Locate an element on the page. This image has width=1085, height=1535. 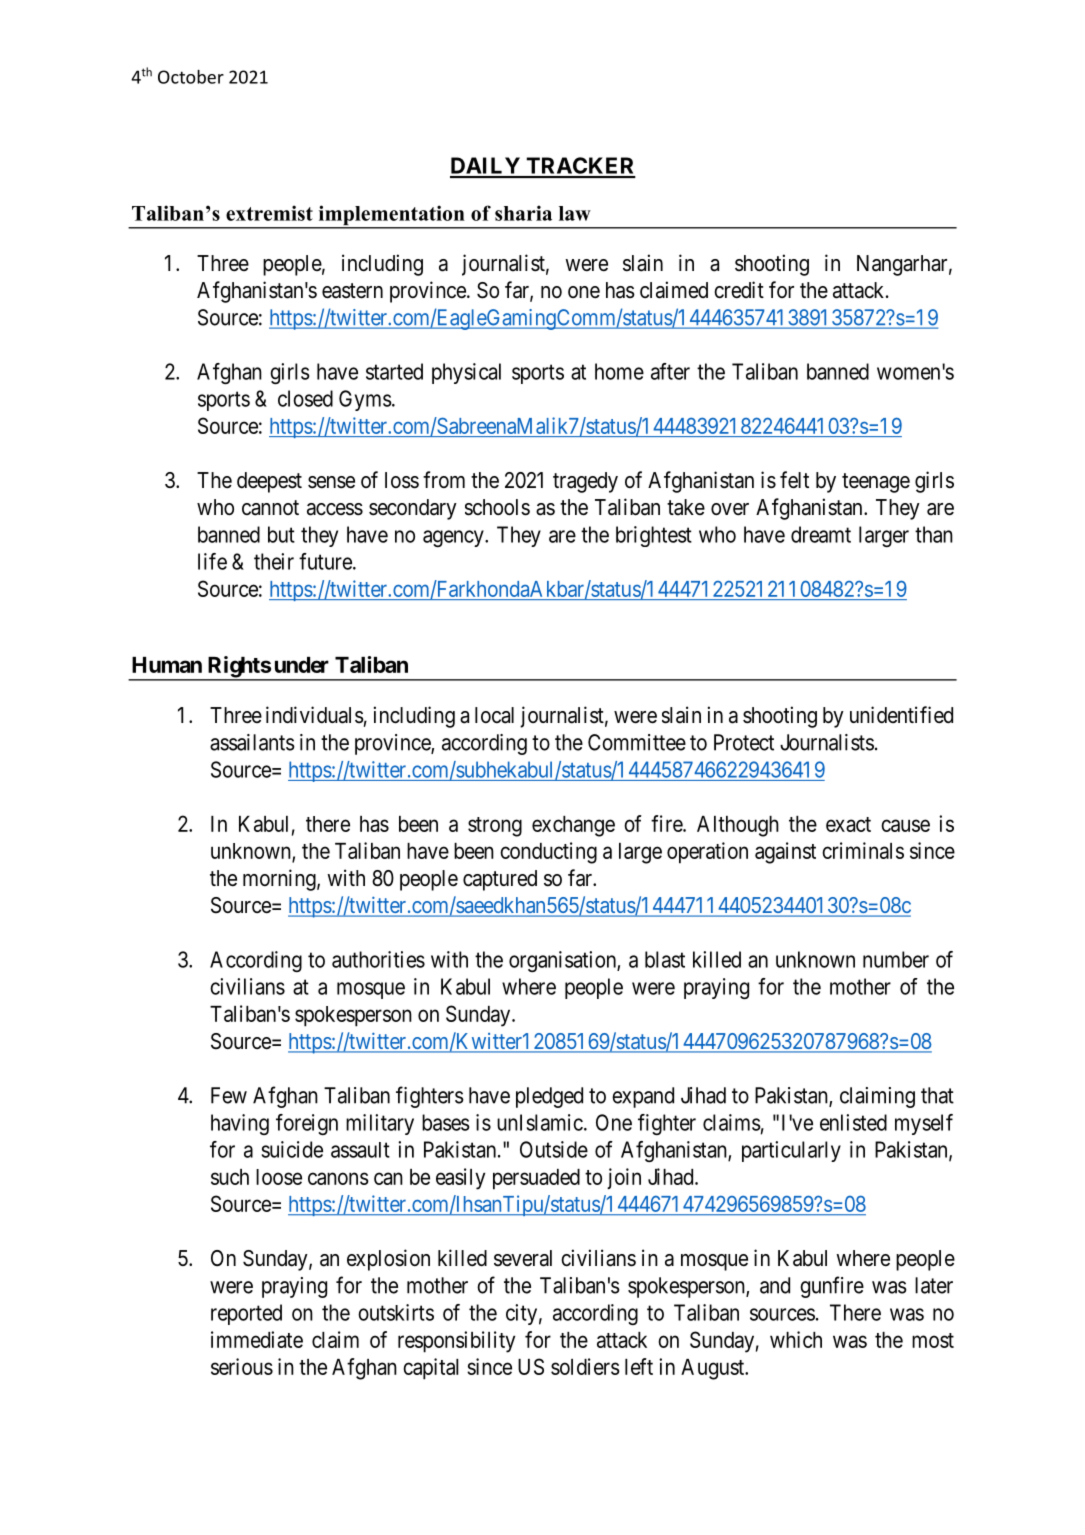
number is located at coordinates (896, 959).
